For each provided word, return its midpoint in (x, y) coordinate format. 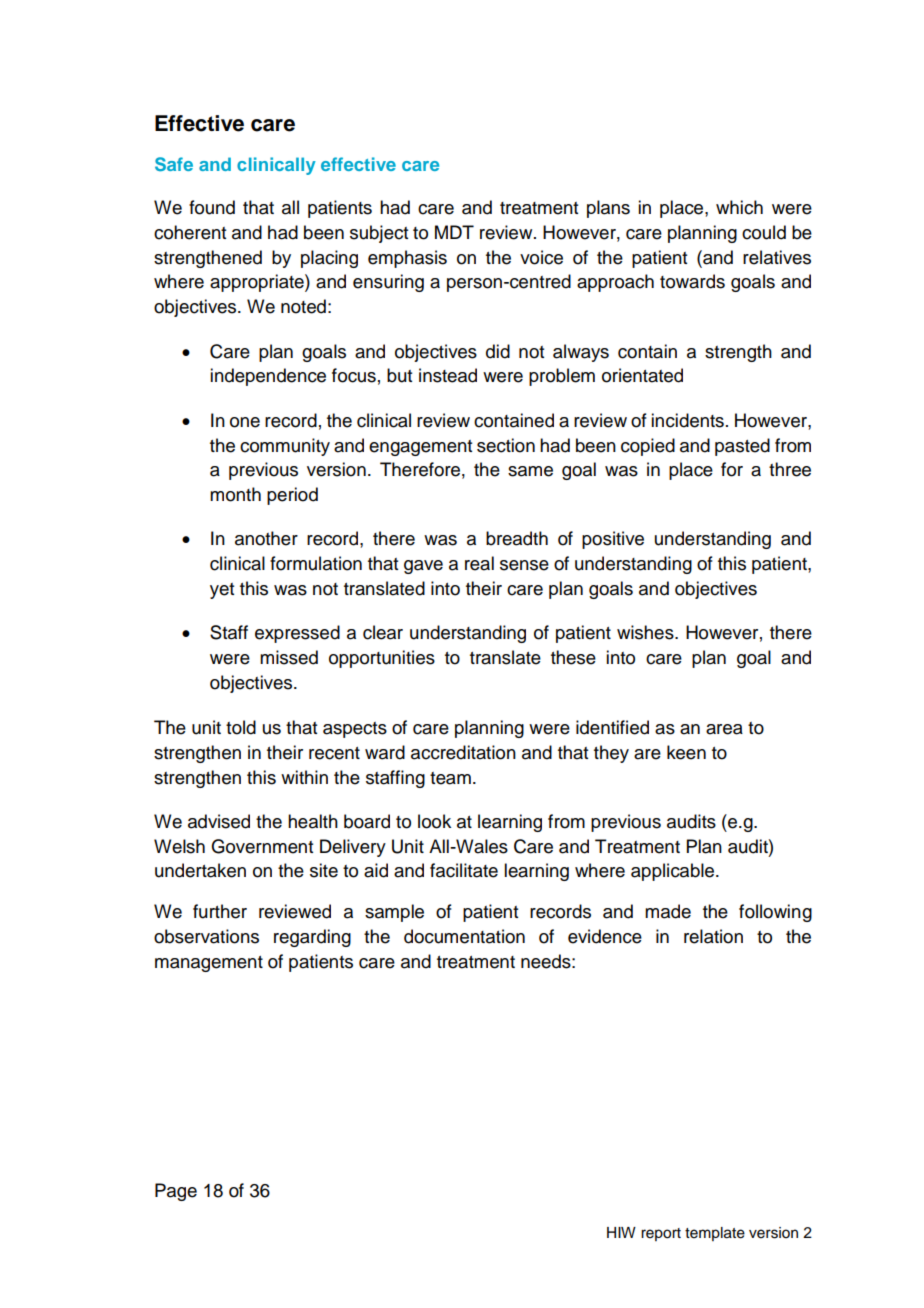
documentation (464, 936)
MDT (454, 232)
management (209, 964)
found (212, 207)
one (245, 422)
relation (713, 936)
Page (176, 1192)
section (506, 445)
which (739, 207)
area (724, 729)
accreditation (463, 752)
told (241, 727)
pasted (742, 447)
